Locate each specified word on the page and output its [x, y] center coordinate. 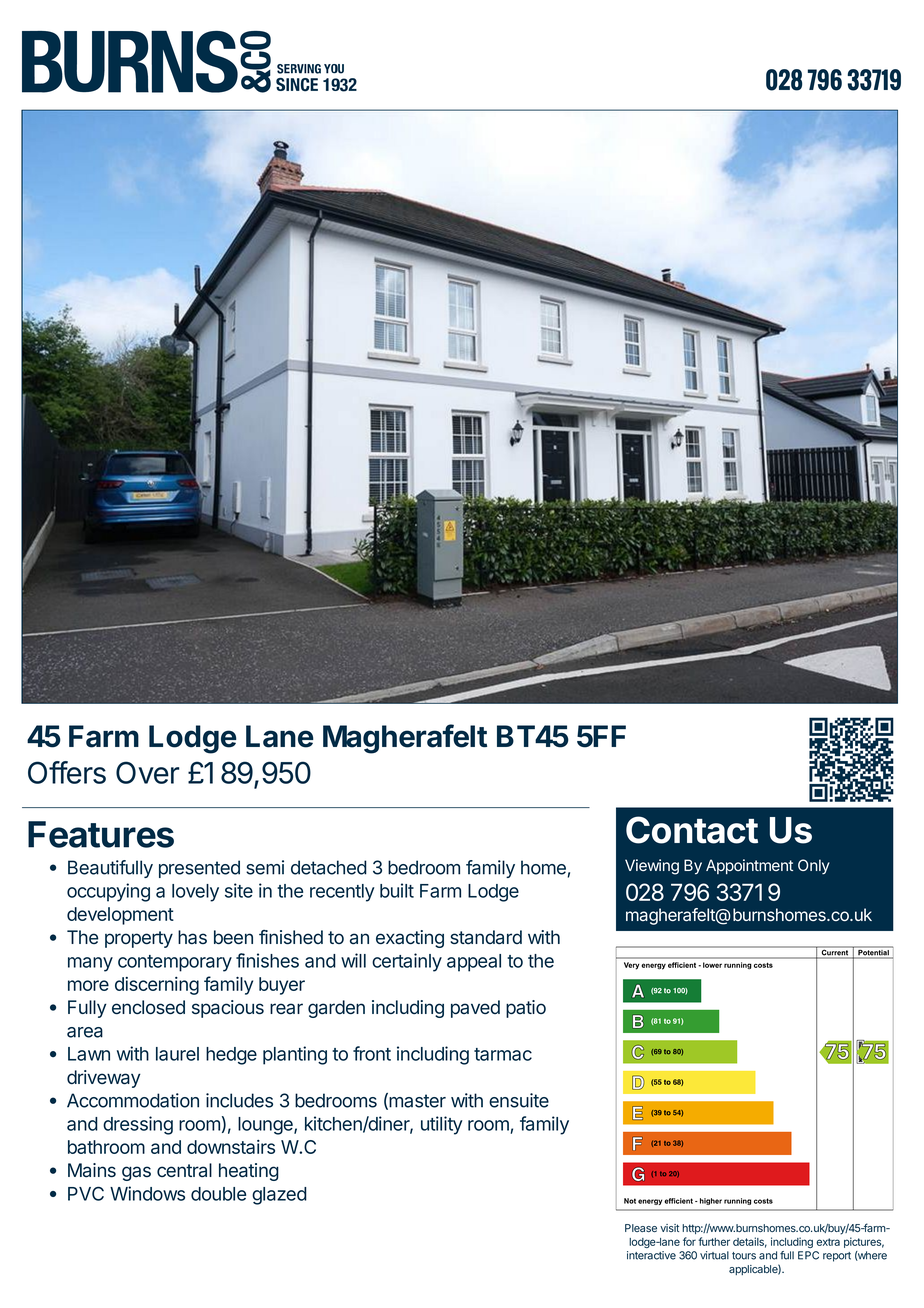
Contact [692, 830]
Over [148, 772]
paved [475, 1009]
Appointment [749, 866]
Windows [147, 1193]
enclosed [148, 1007]
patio [526, 1009]
